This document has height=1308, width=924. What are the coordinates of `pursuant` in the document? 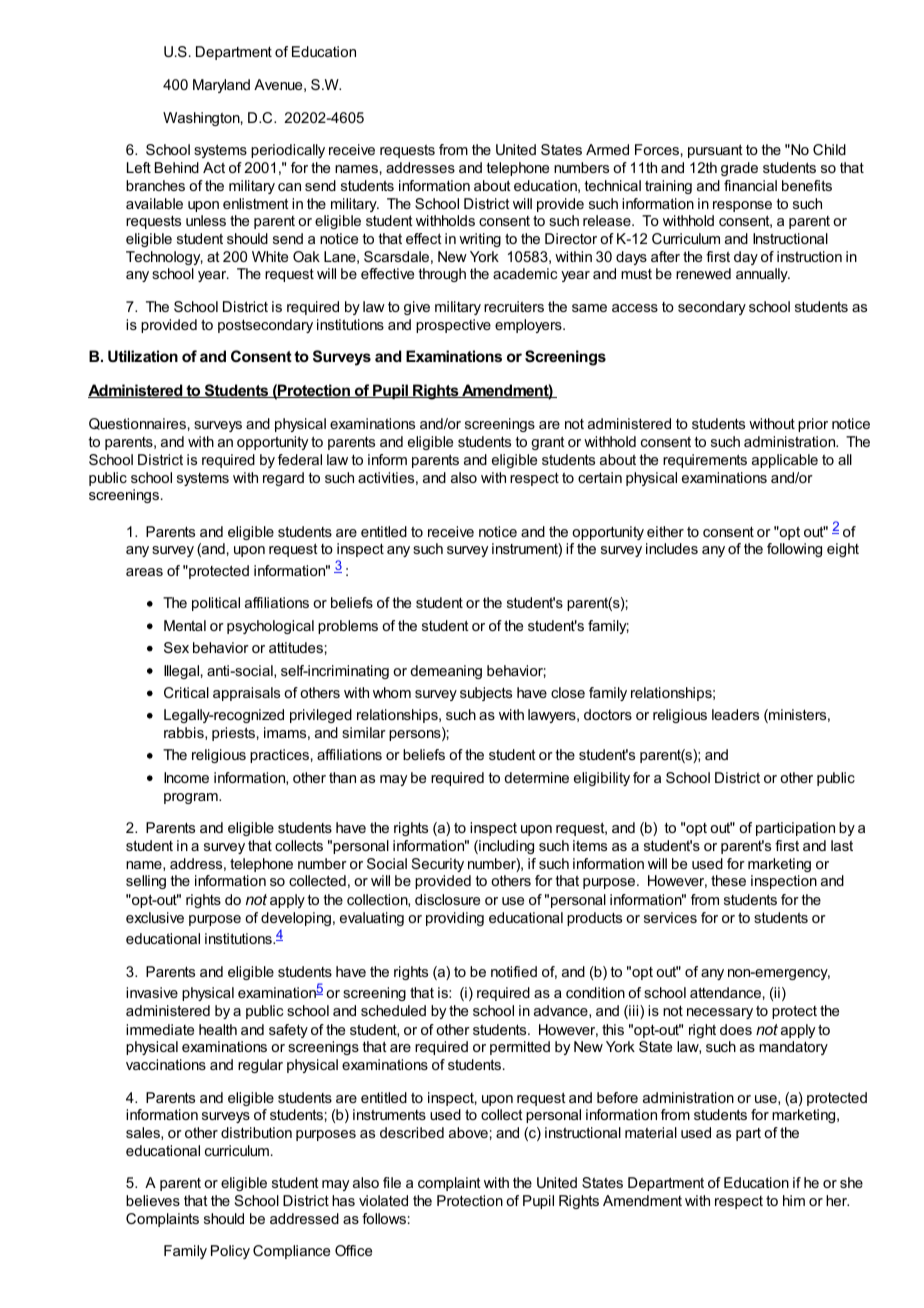 It's located at (715, 151).
